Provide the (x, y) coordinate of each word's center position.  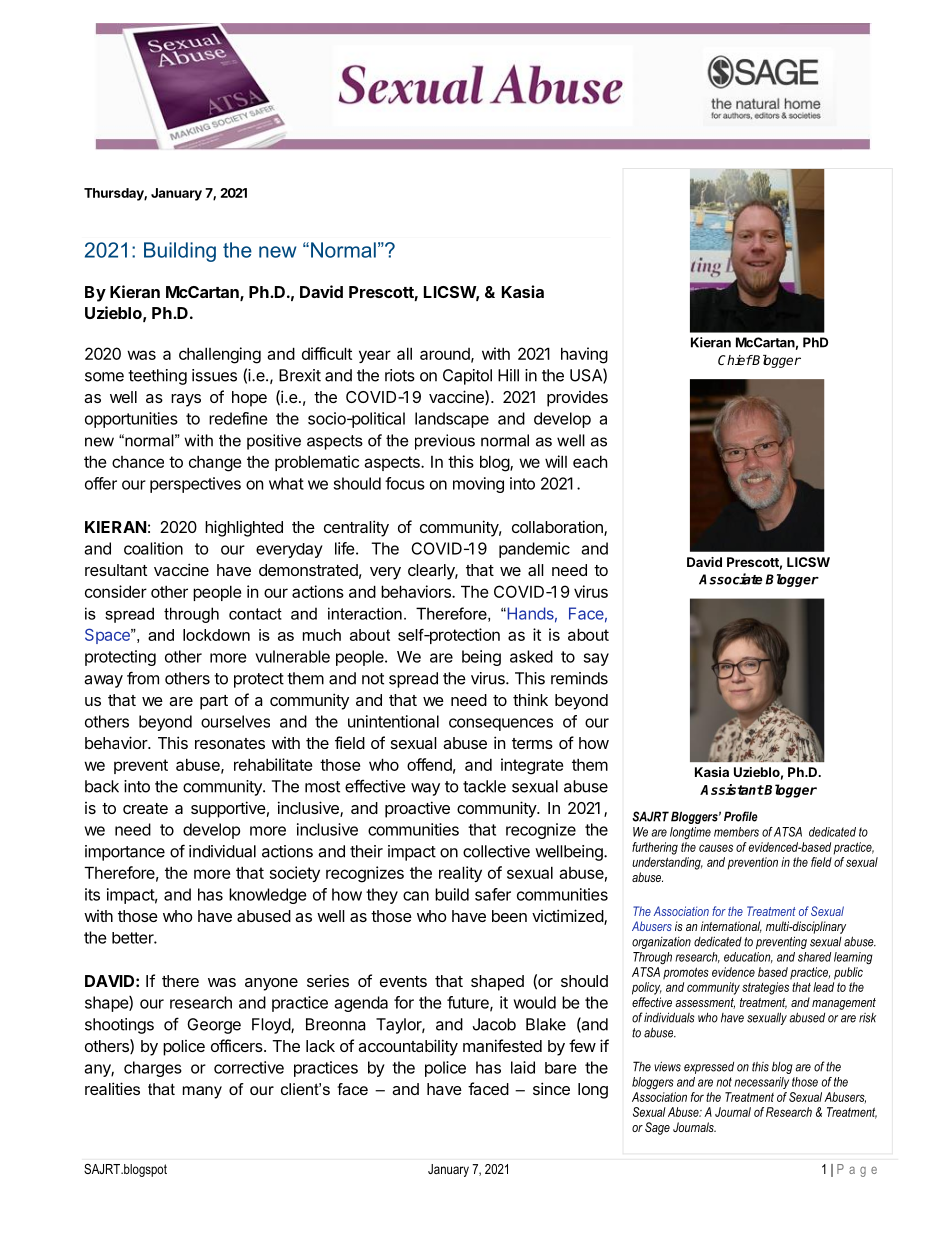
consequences (501, 724)
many (202, 1092)
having (584, 355)
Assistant (732, 789)
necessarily (761, 1083)
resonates (230, 743)
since (551, 1088)
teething (157, 377)
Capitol (467, 377)
